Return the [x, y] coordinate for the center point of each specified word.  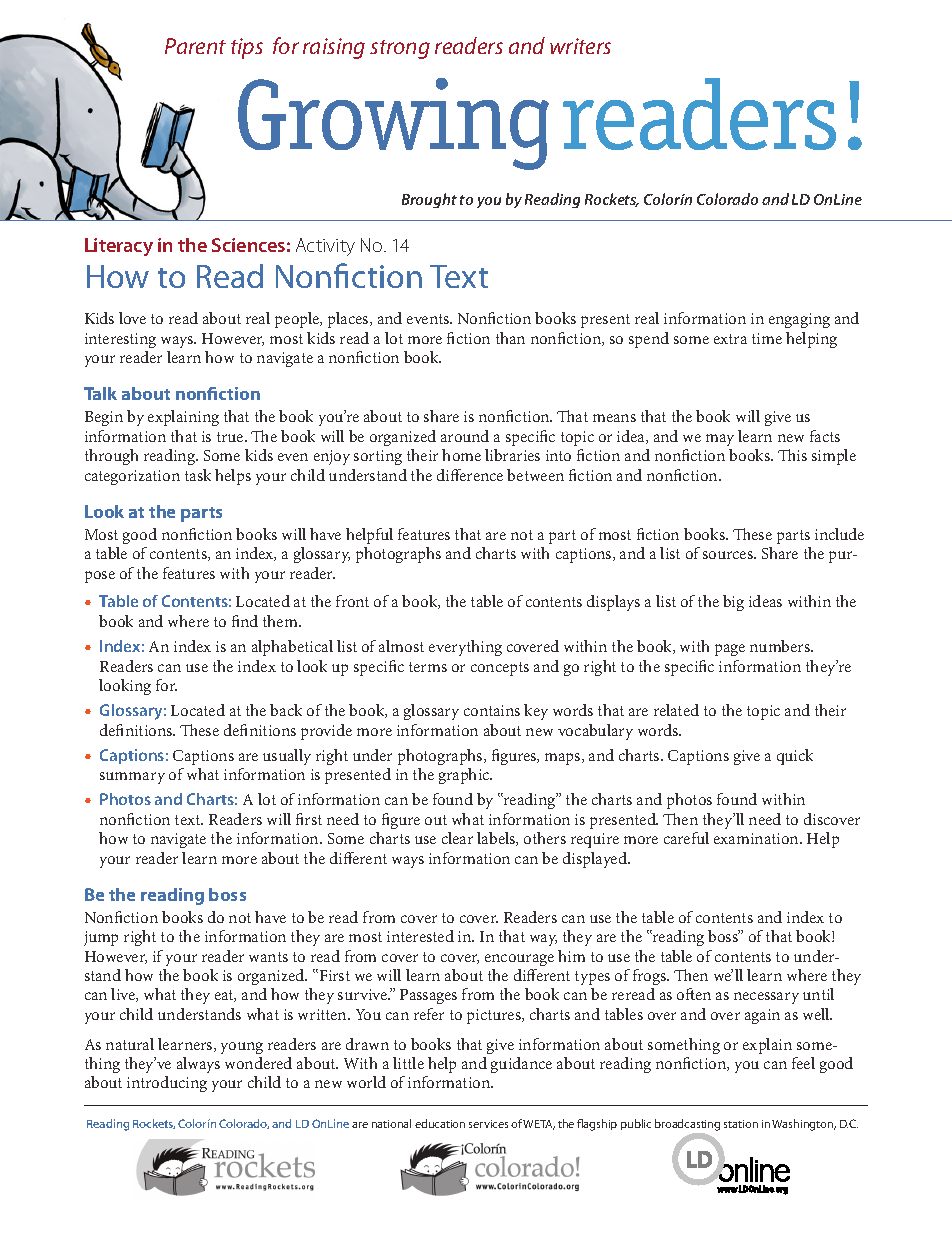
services [488, 1124]
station [741, 1124]
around [465, 436]
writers [580, 46]
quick [795, 757]
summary [132, 778]
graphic [465, 776]
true [231, 437]
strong [400, 49]
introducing [167, 1084]
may [720, 440]
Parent [195, 46]
